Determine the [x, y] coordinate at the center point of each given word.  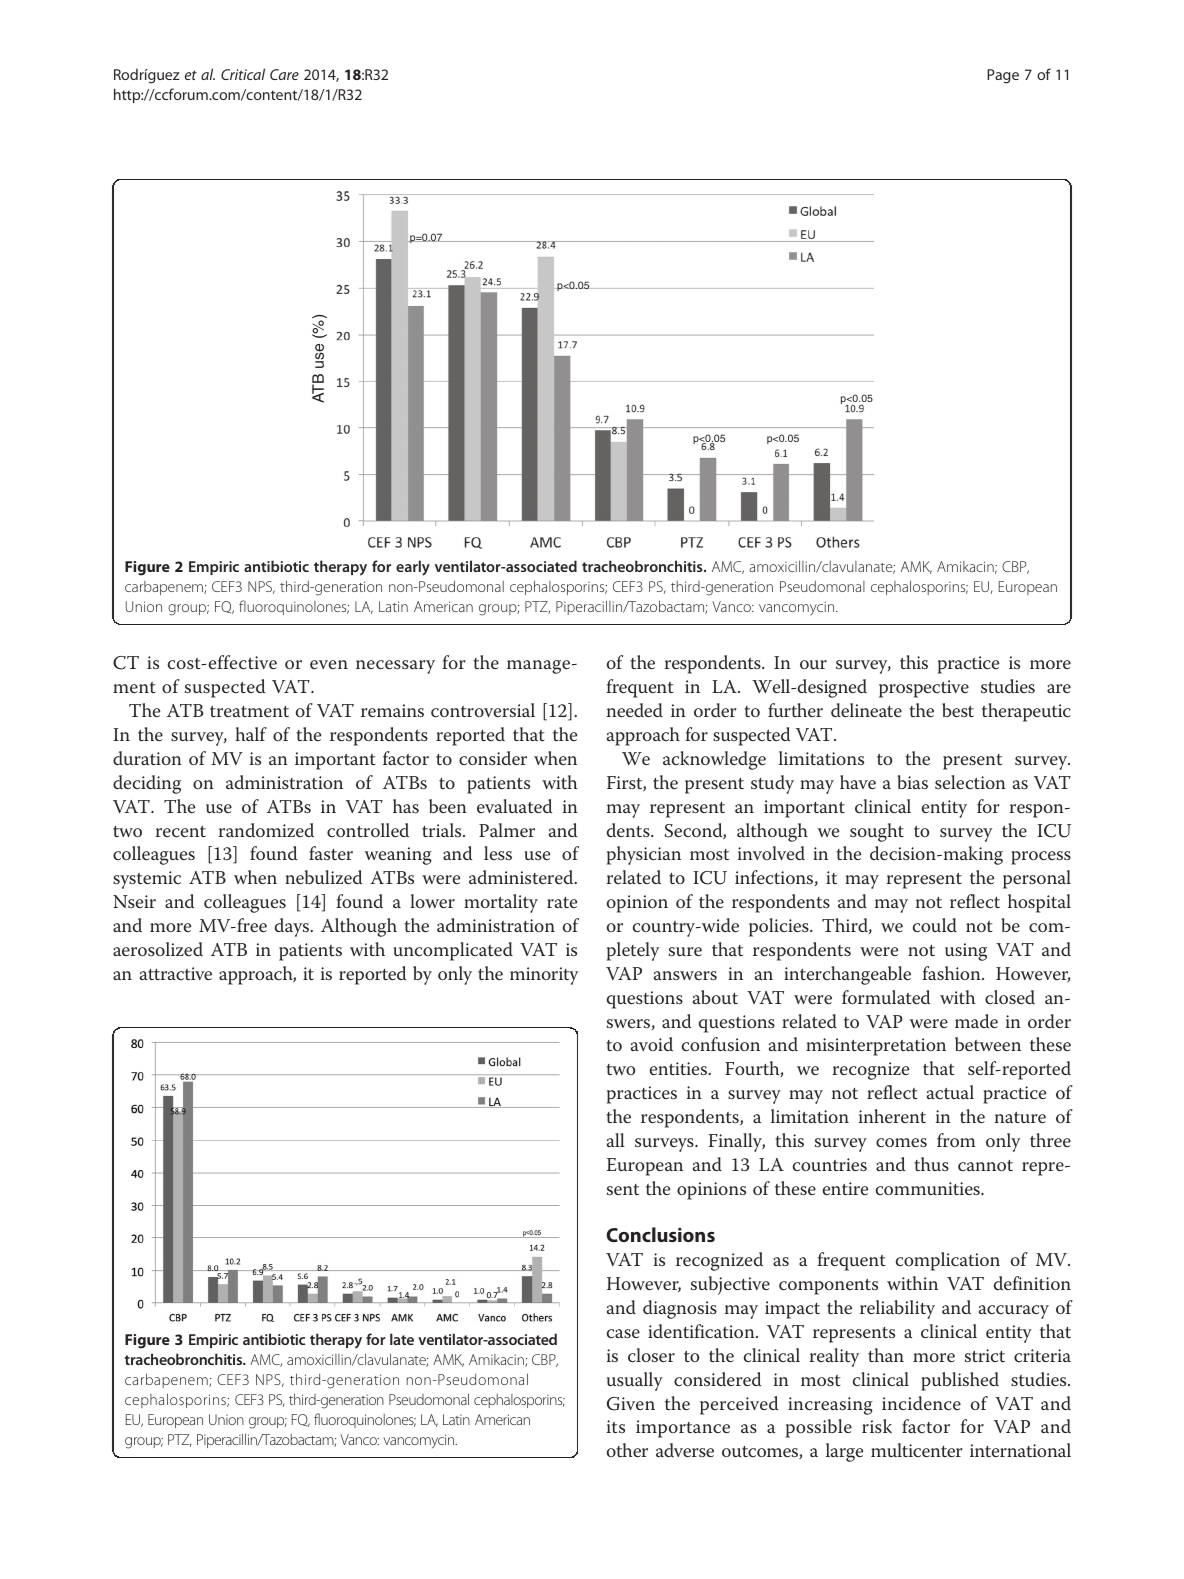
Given [631, 1404]
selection [970, 782]
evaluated [514, 806]
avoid [652, 1044]
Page [1003, 76]
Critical [243, 74]
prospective [924, 689]
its [616, 1426]
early [413, 568]
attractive [176, 973]
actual [950, 1092]
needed [635, 710]
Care [284, 74]
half [251, 734]
